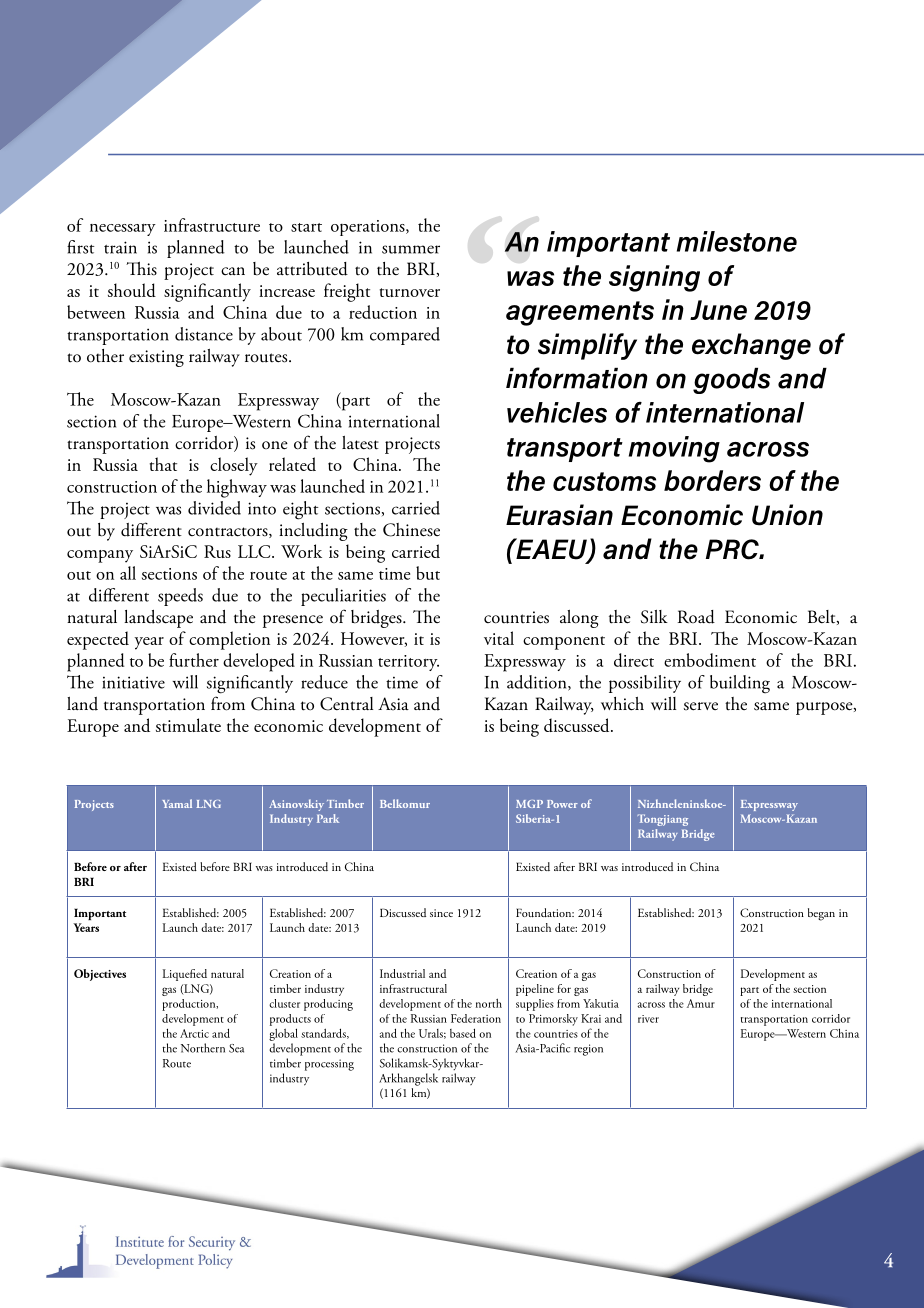 The height and width of the screenshot is (1308, 924). What do you see at coordinates (696, 617) in the screenshot?
I see `Road` at bounding box center [696, 617].
